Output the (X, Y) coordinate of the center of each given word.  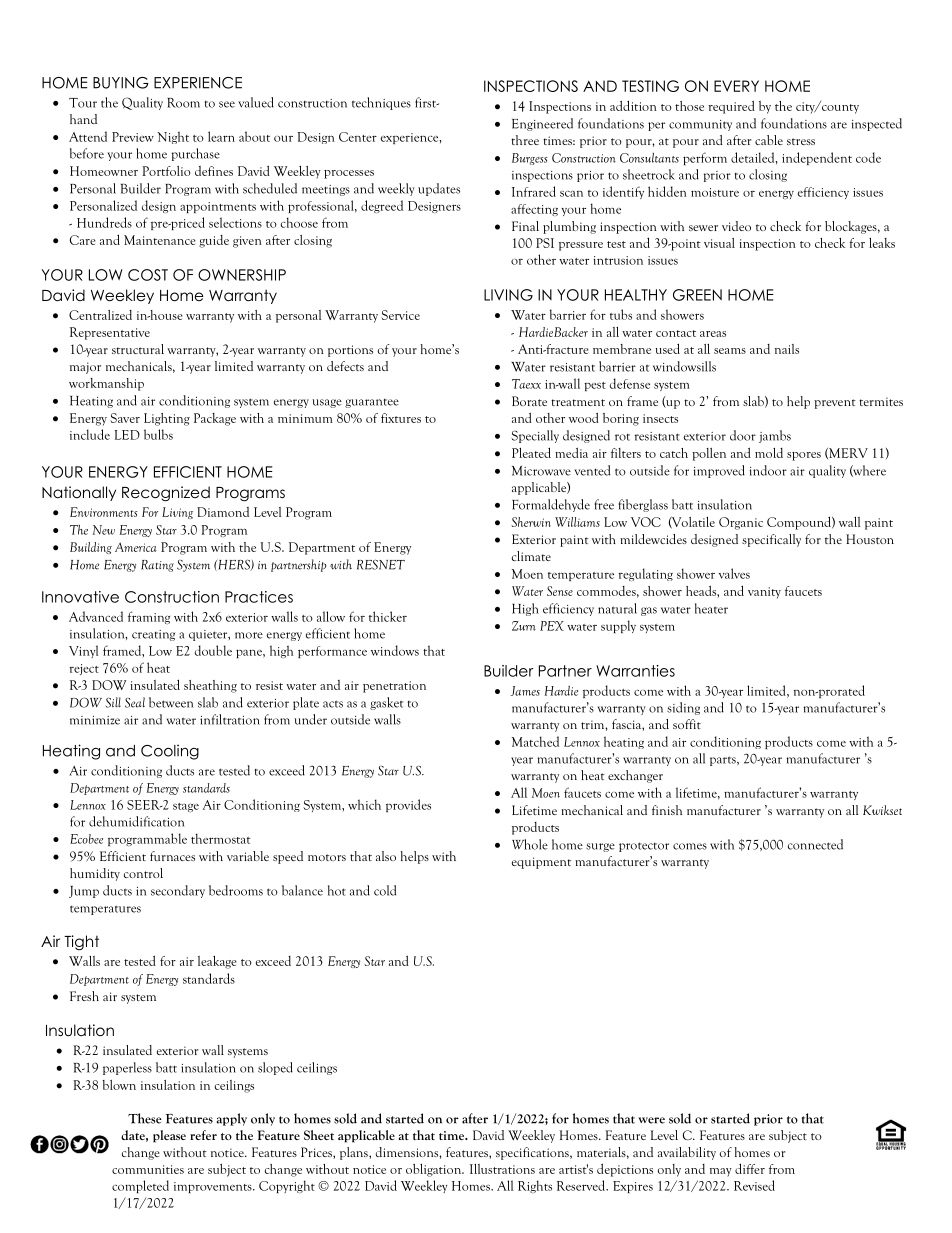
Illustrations (502, 1169)
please (169, 1136)
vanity (764, 593)
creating (153, 635)
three (525, 140)
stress (801, 141)
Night (173, 137)
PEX (552, 626)
